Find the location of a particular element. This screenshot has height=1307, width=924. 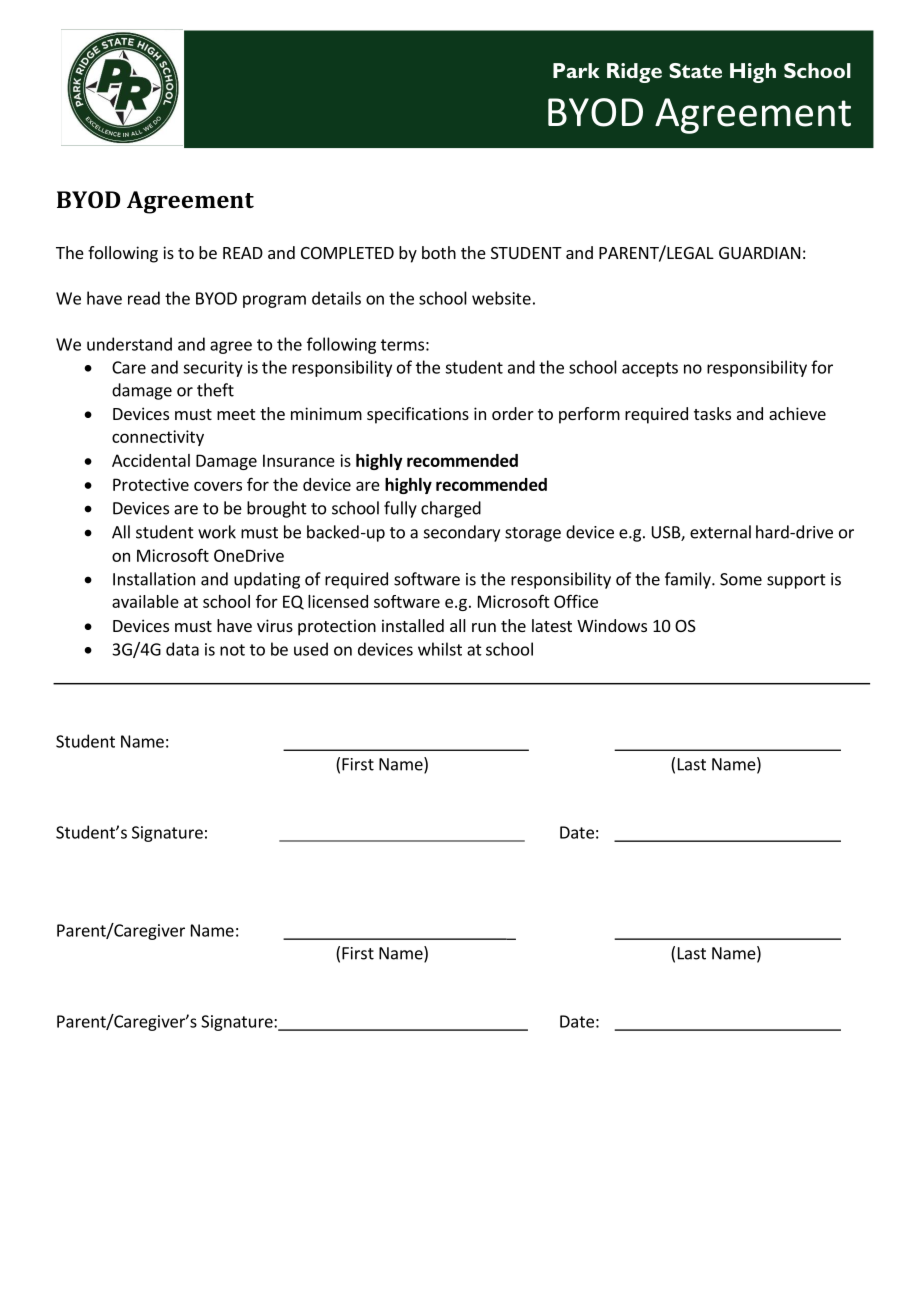

not is located at coordinates (232, 650).
